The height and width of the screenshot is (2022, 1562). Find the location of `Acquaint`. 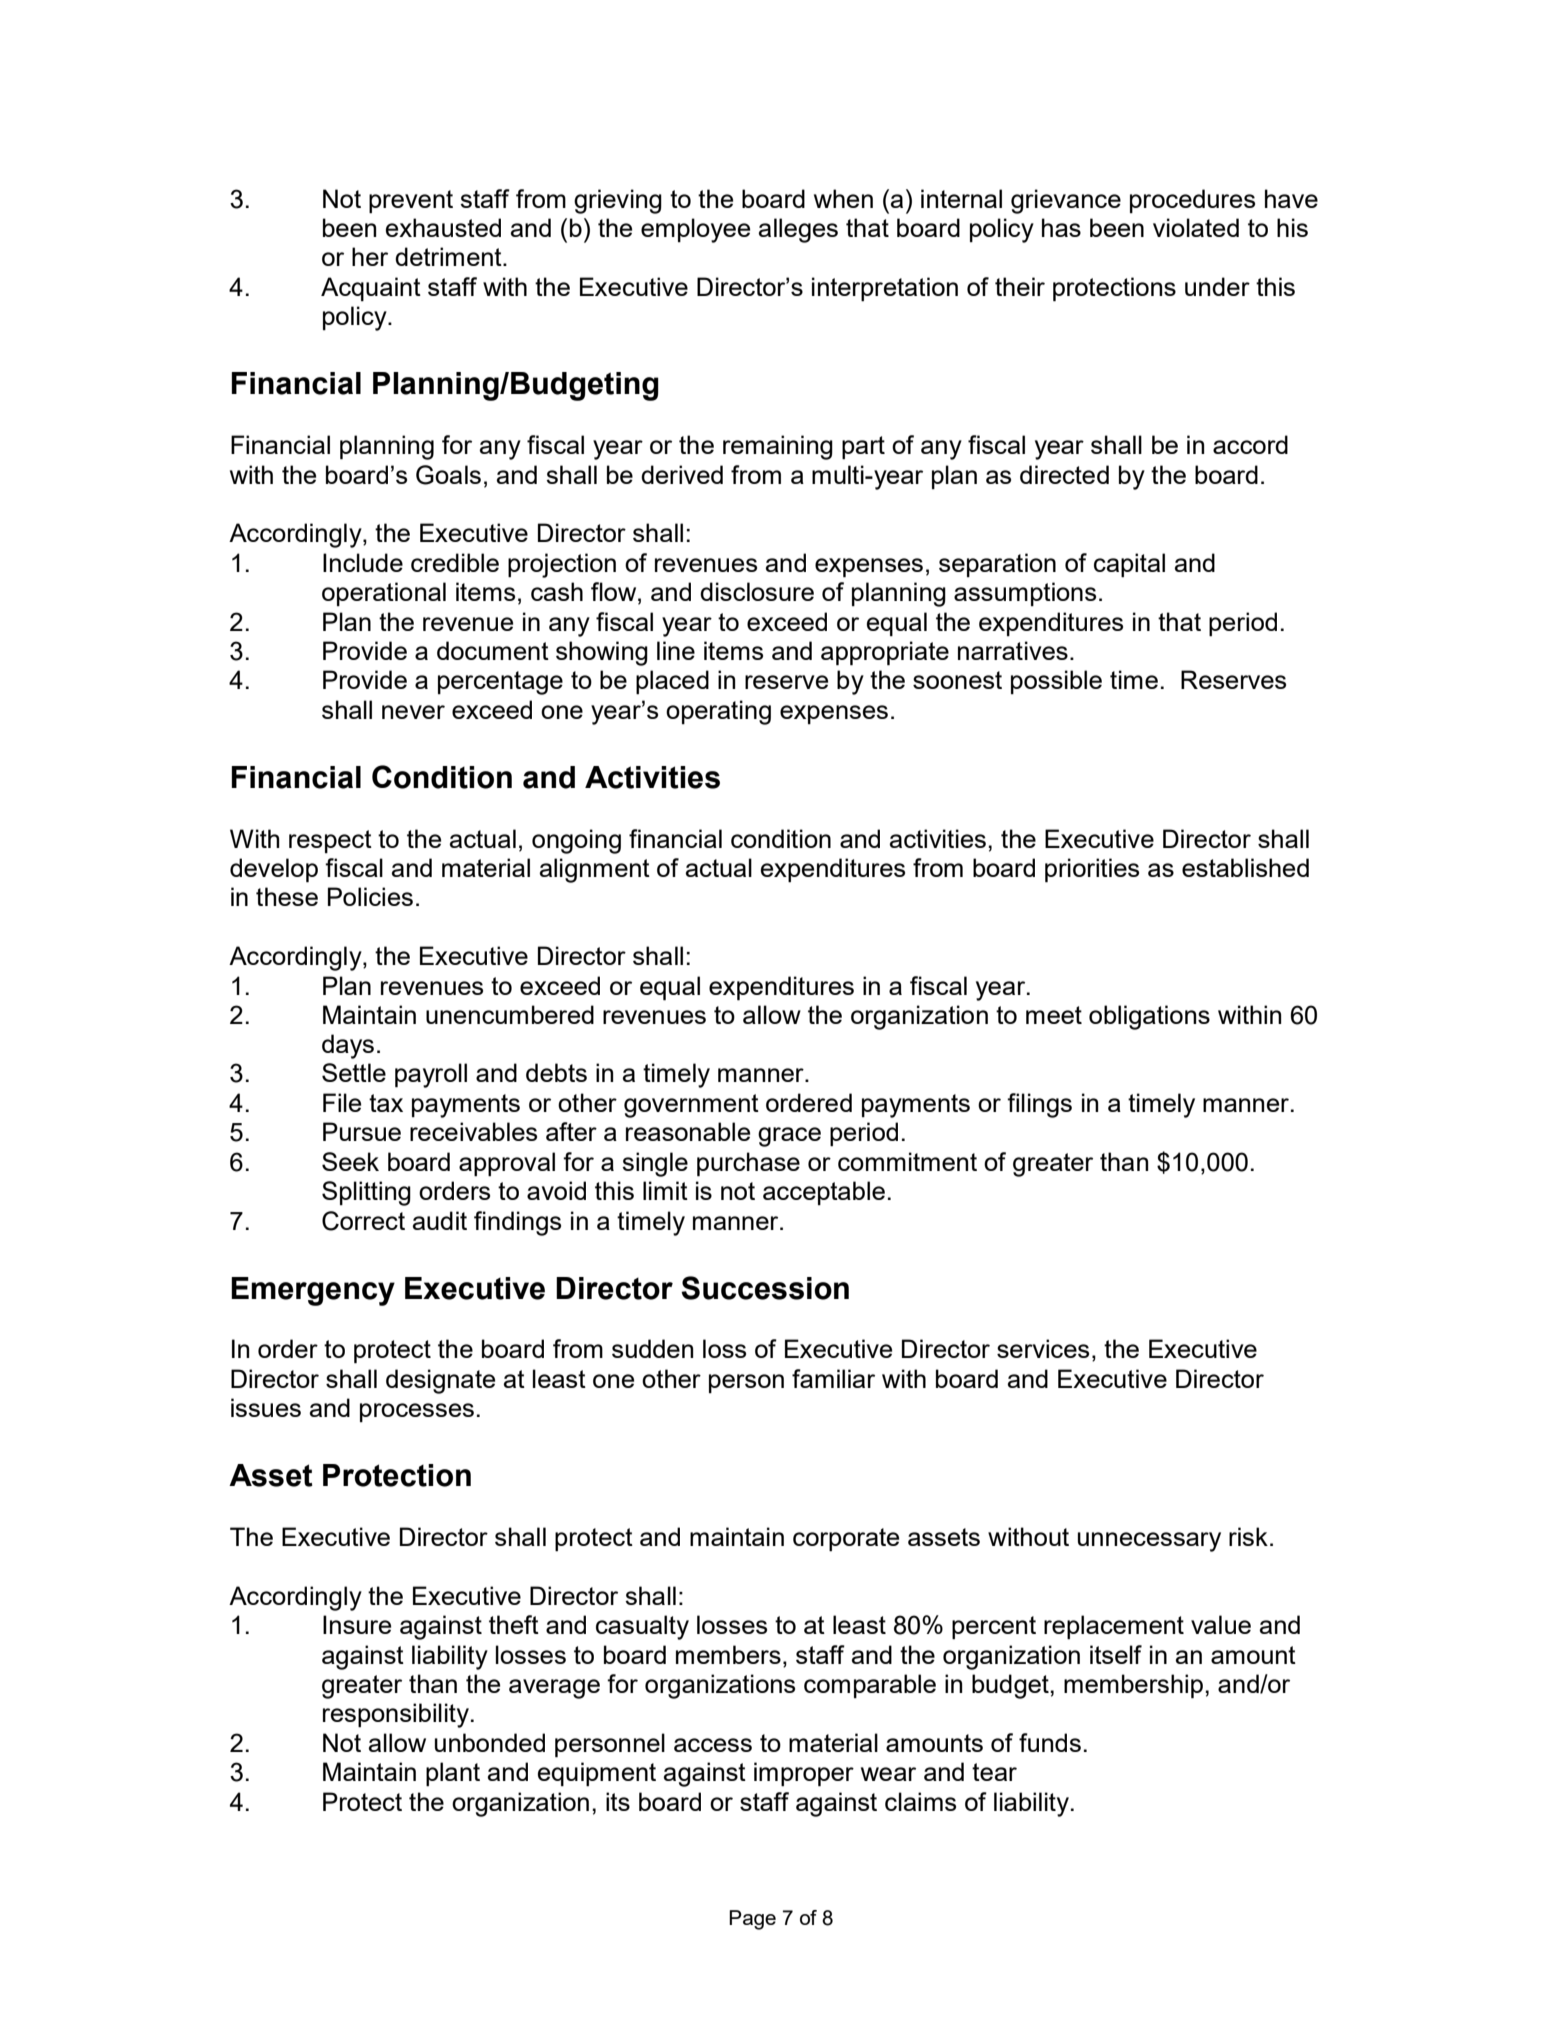

Acquaint is located at coordinates (371, 289).
